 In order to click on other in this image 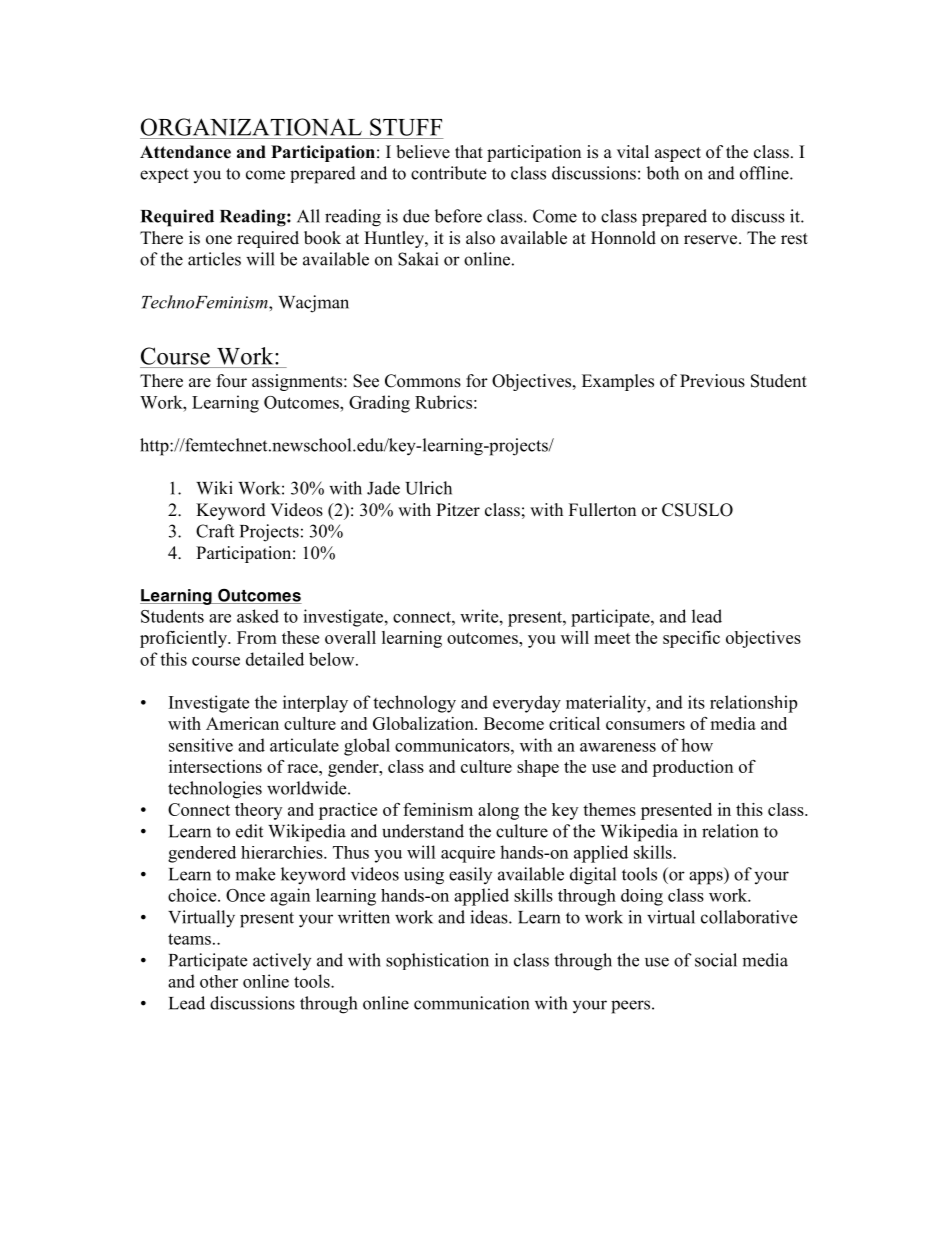, I will do `click(219, 981)`.
